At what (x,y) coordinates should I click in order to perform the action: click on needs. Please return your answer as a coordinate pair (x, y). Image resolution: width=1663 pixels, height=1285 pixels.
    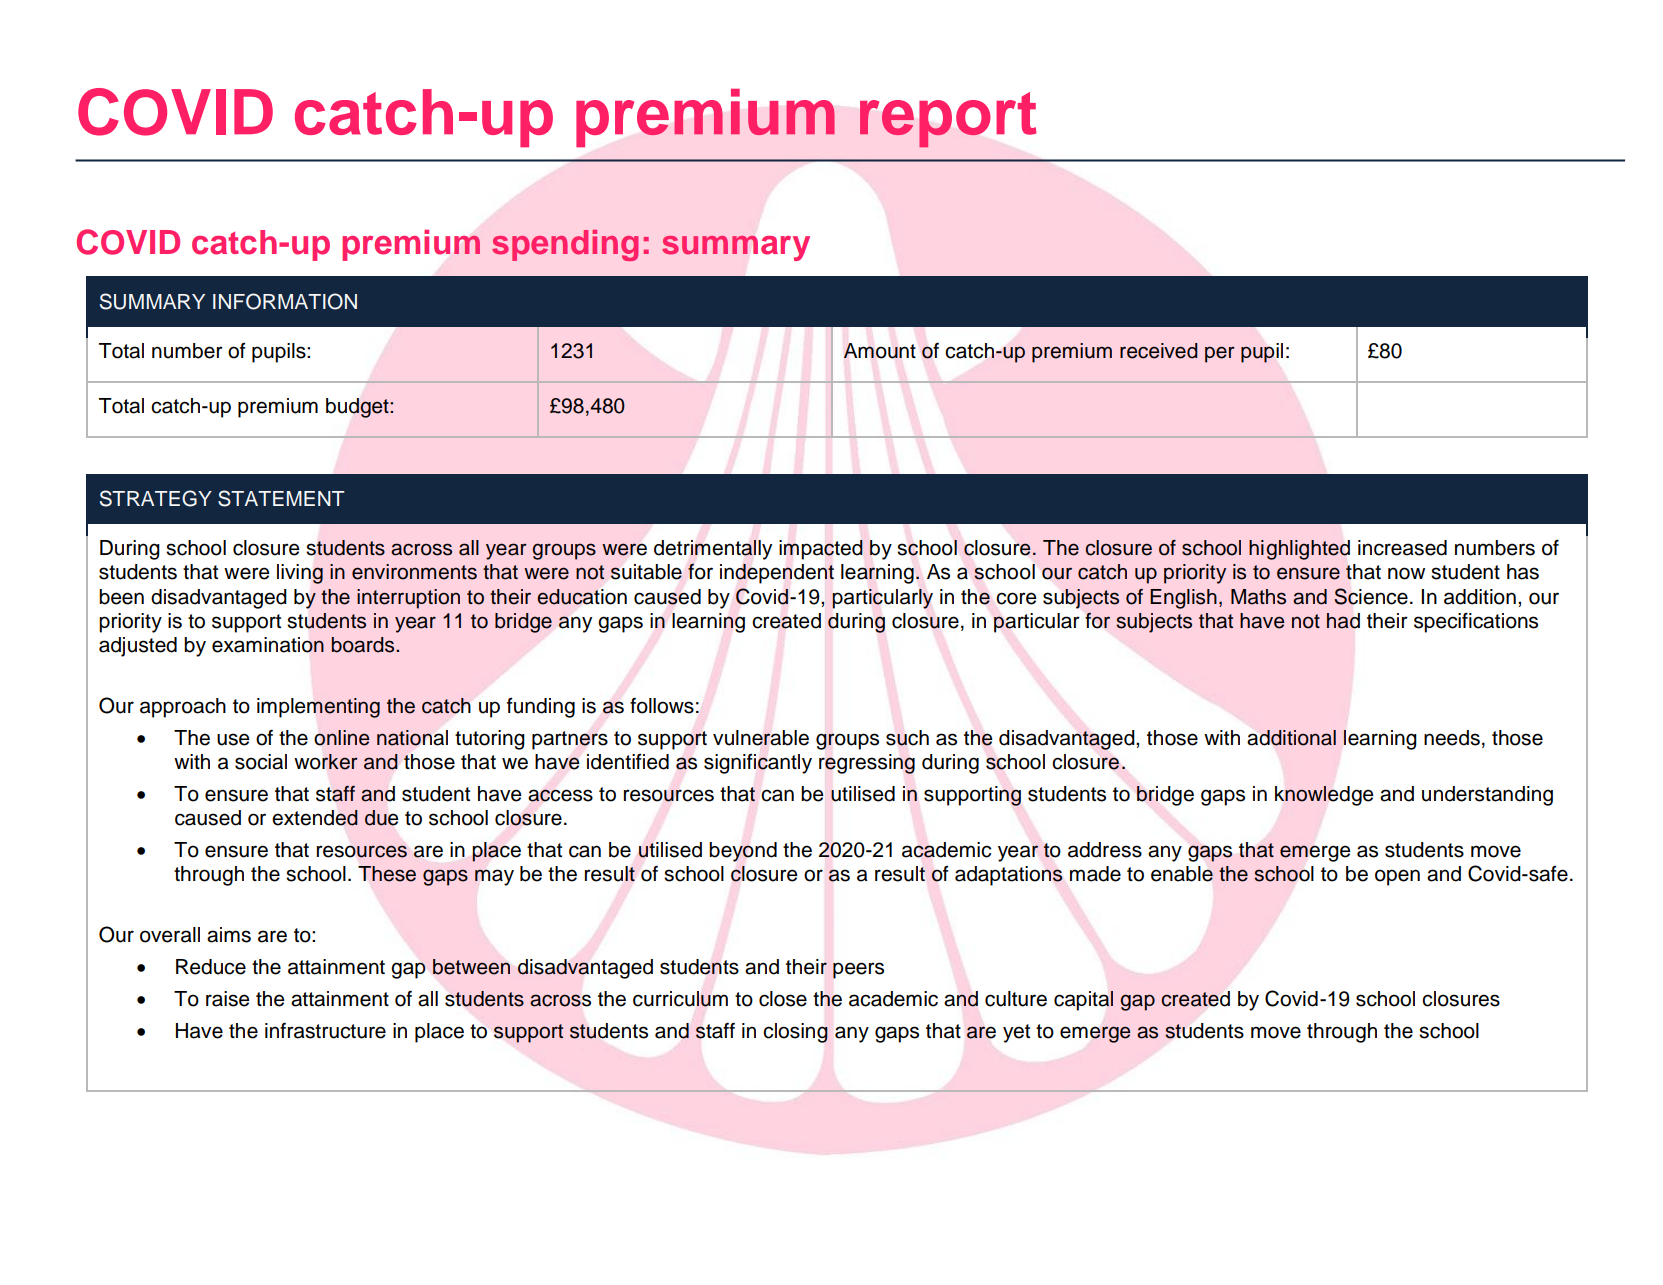
    Looking at the image, I should click on (1452, 738).
